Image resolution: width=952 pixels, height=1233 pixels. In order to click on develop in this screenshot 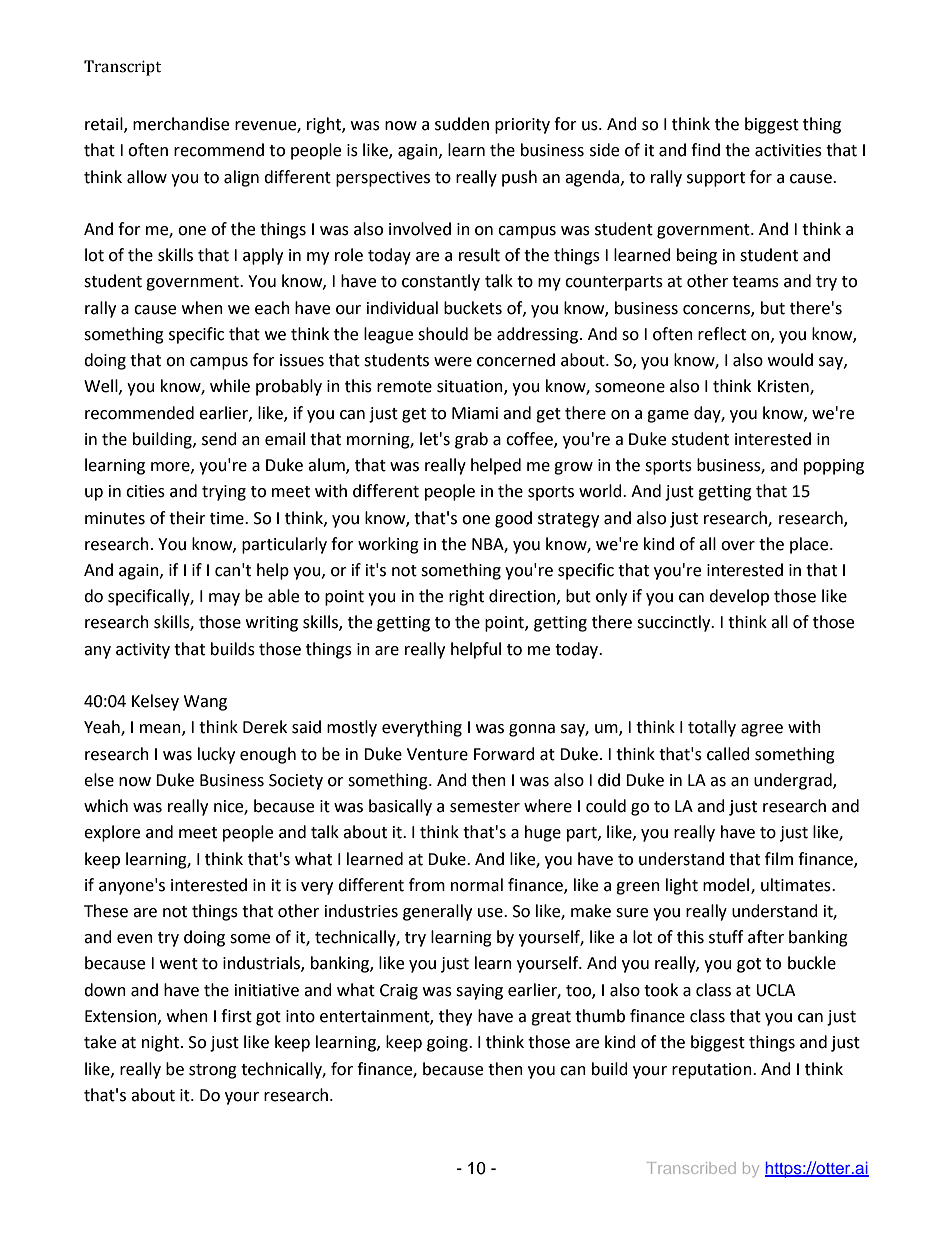, I will do `click(739, 597)`.
